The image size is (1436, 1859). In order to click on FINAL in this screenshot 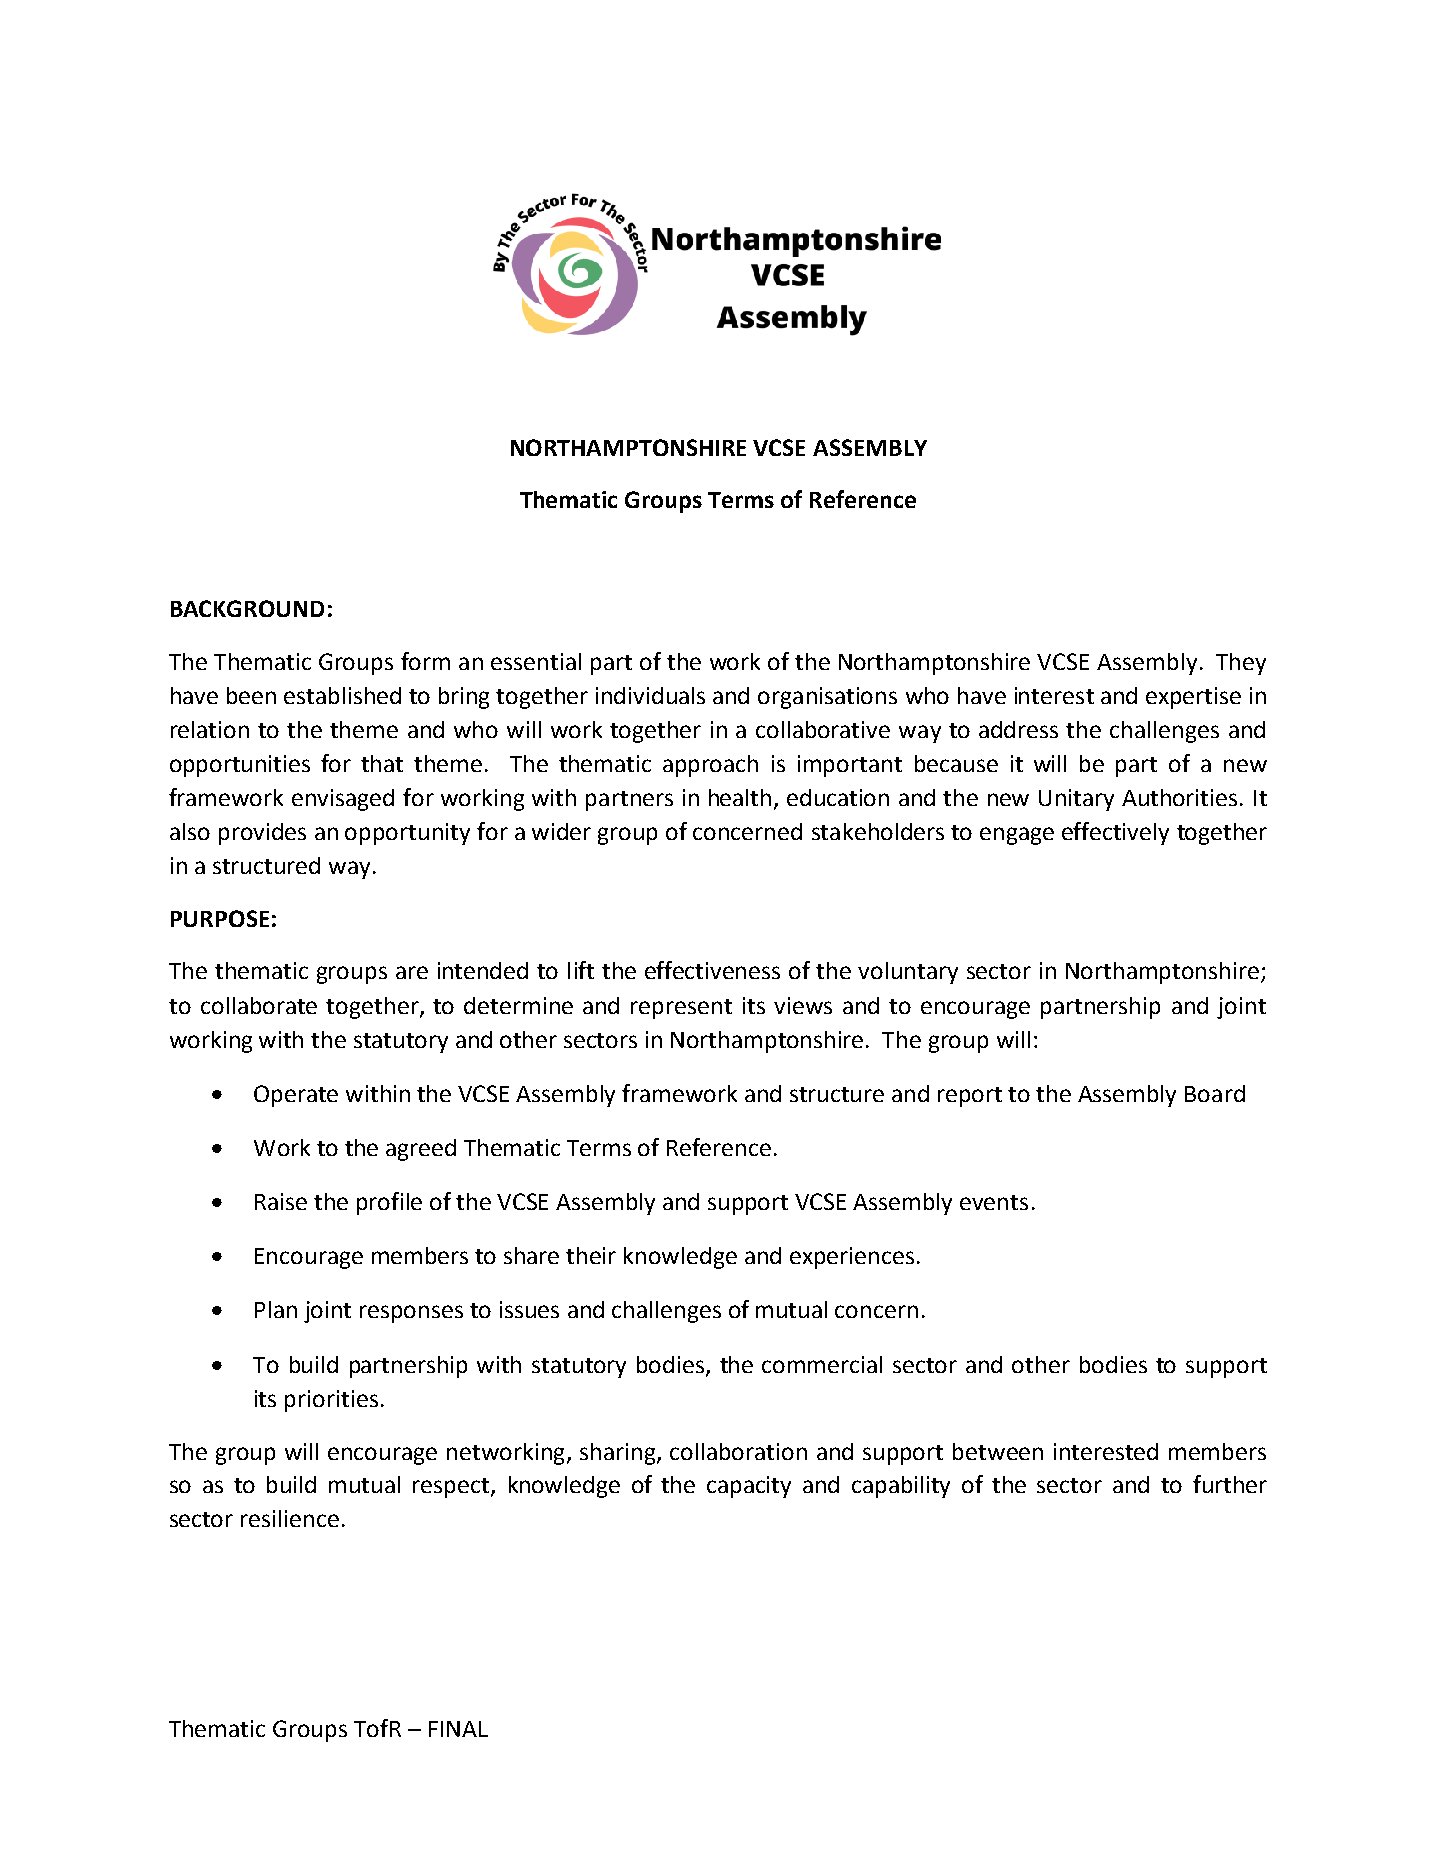, I will do `click(458, 1729)`.
